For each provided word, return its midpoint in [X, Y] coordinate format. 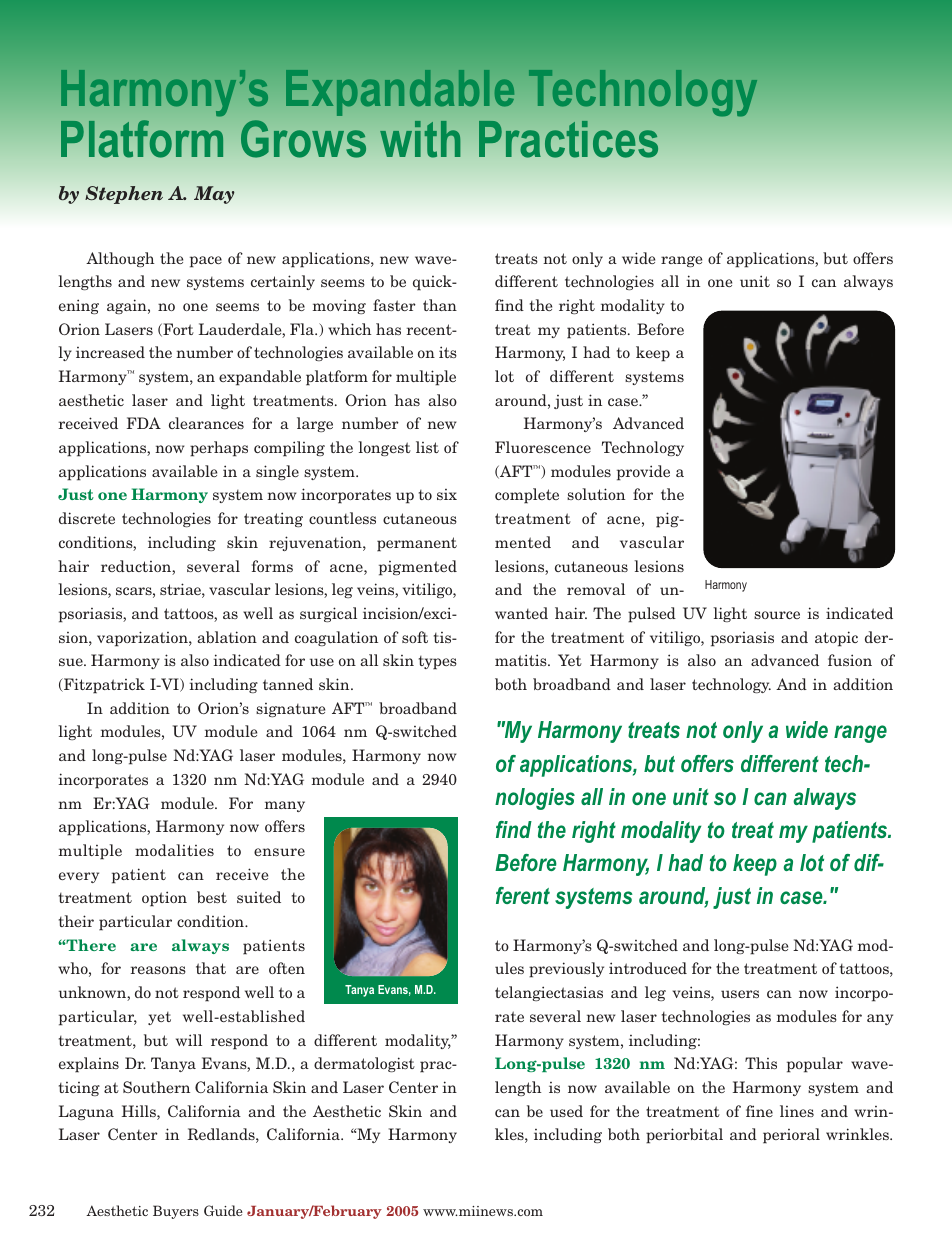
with [420, 139]
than [440, 305]
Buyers [176, 1212]
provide [643, 473]
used [566, 1111]
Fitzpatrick [103, 686]
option [164, 899]
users [740, 994]
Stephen [124, 195]
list [427, 447]
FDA [144, 423]
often [287, 968]
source [777, 615]
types [438, 663]
